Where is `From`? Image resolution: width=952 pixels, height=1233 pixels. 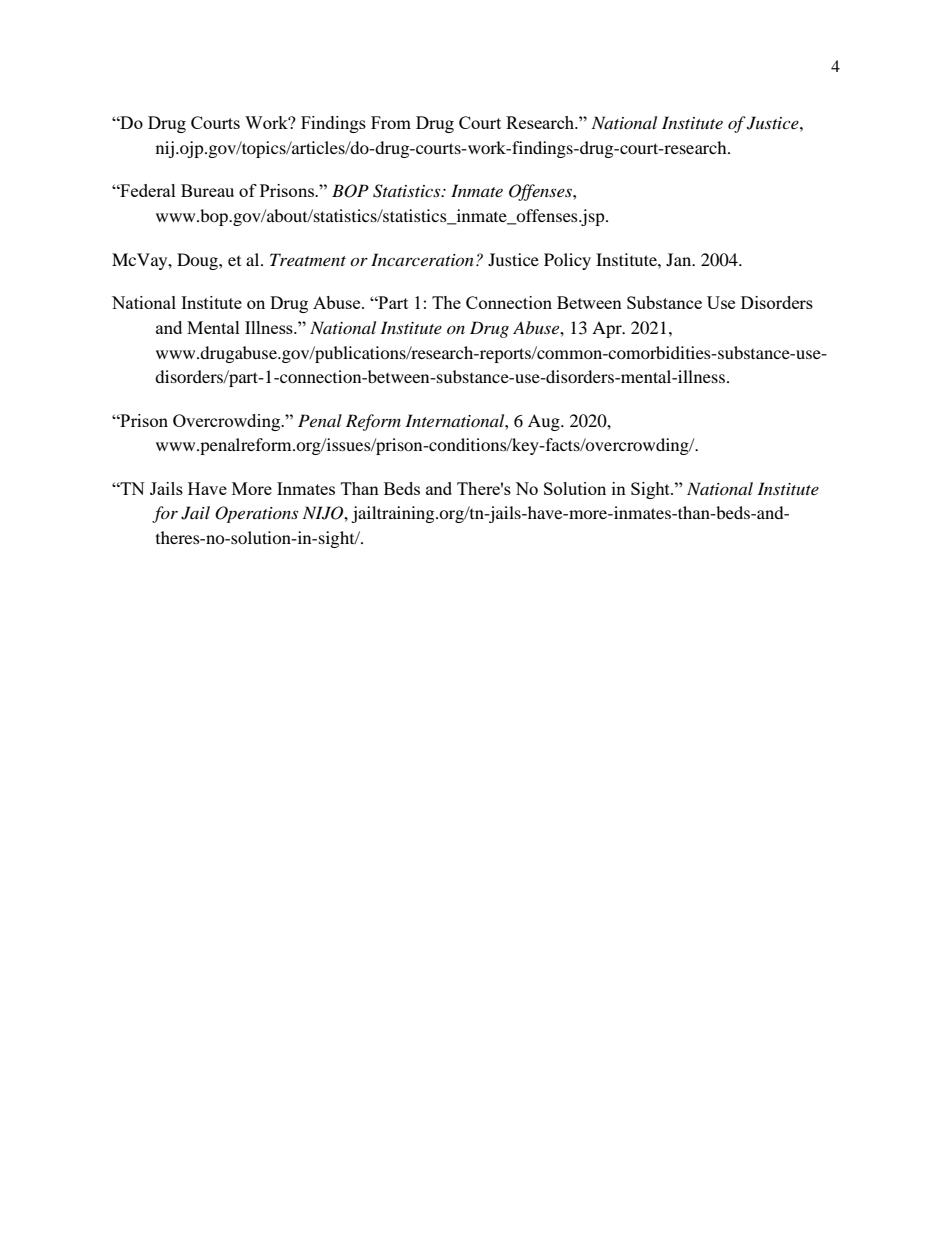 From is located at coordinates (391, 122).
